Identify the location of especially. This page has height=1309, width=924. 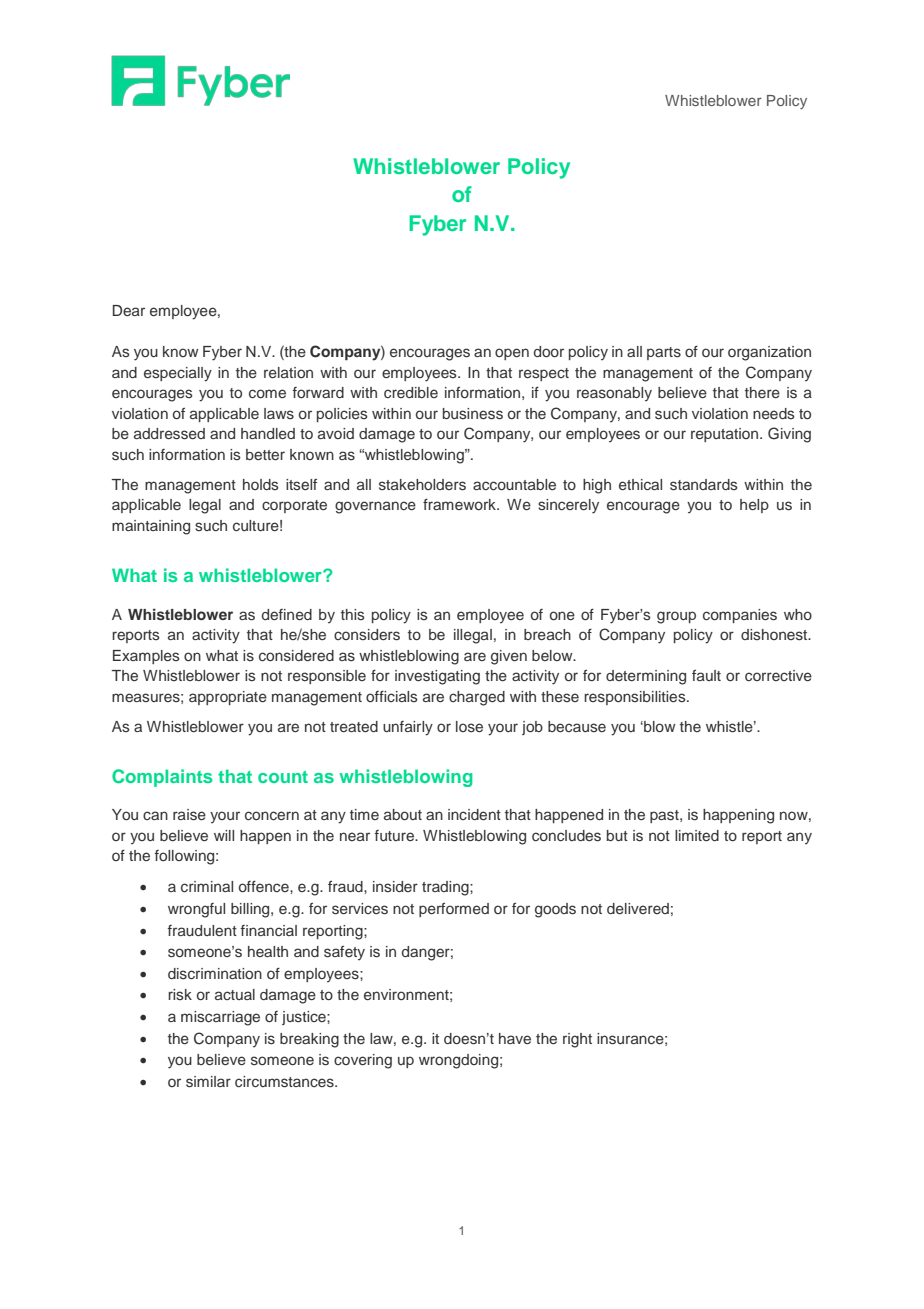
(178, 374).
